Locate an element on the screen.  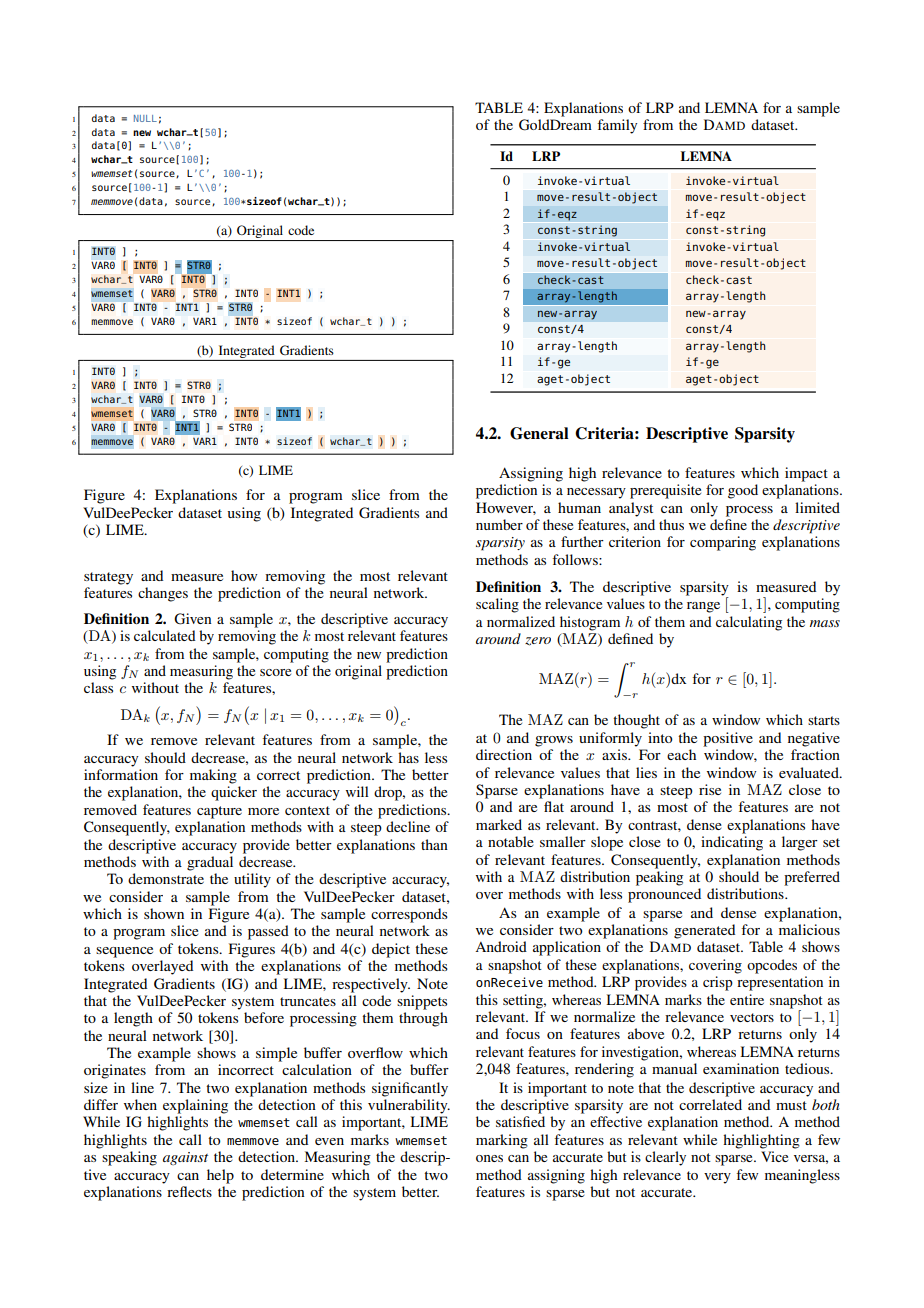
marked is located at coordinates (499, 824).
